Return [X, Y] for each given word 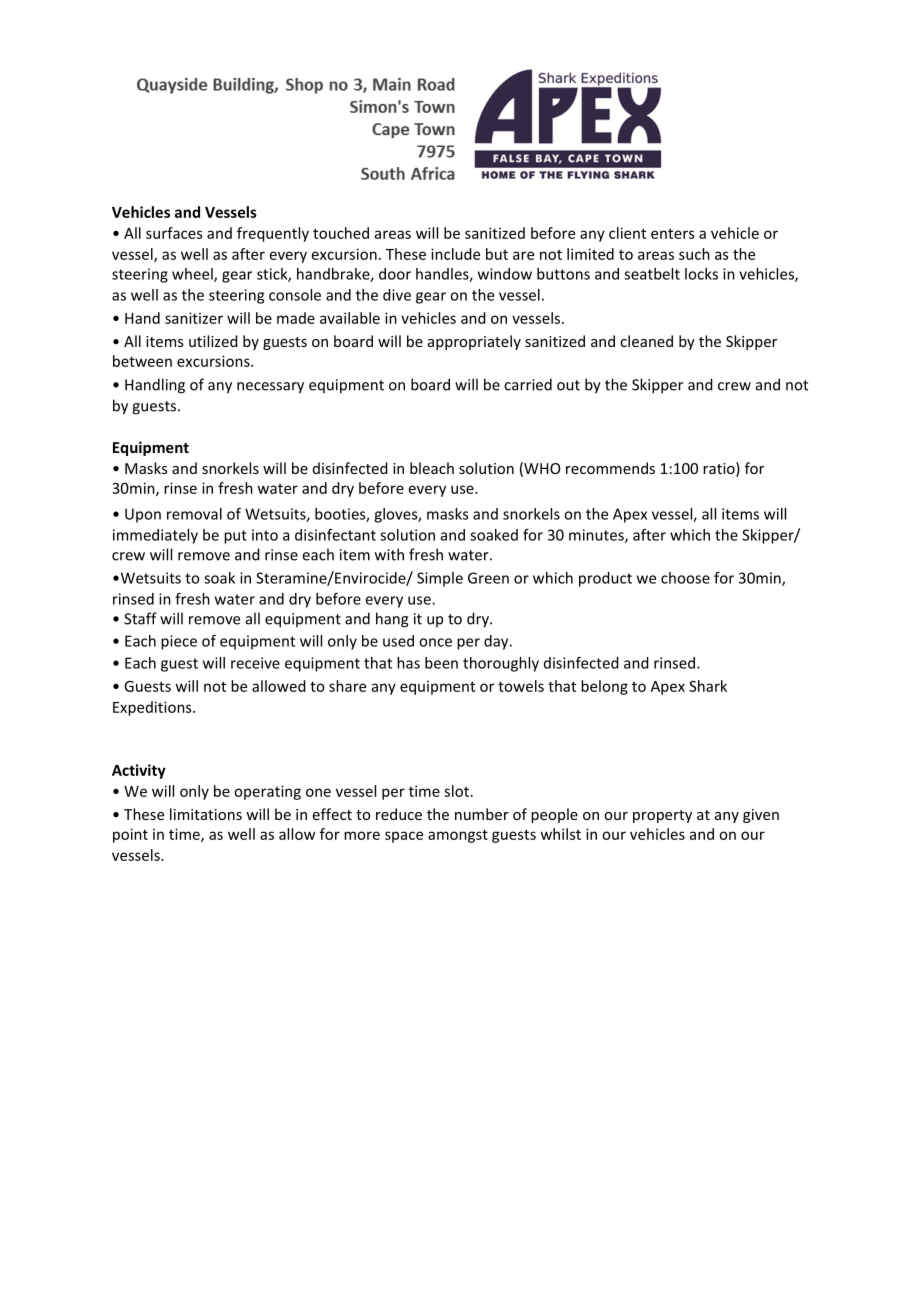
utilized [213, 341]
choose [685, 578]
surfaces [174, 233]
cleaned [646, 341]
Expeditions [153, 708]
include [455, 254]
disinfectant [335, 535]
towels [521, 686]
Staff [140, 618]
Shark [708, 686]
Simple [440, 579]
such [694, 254]
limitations [206, 814]
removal [194, 514]
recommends [610, 468]
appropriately [474, 342]
